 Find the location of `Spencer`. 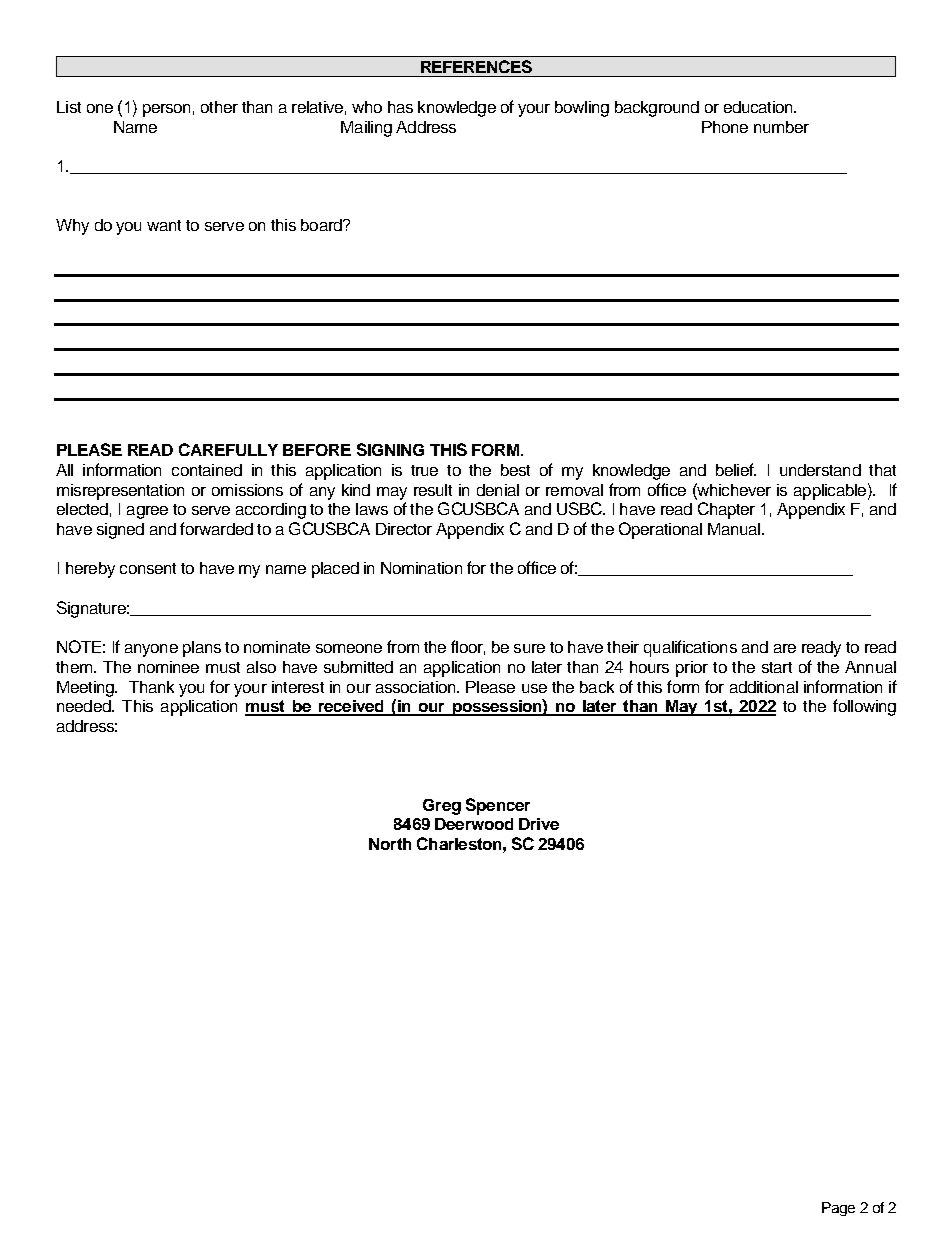

Spencer is located at coordinates (498, 806).
